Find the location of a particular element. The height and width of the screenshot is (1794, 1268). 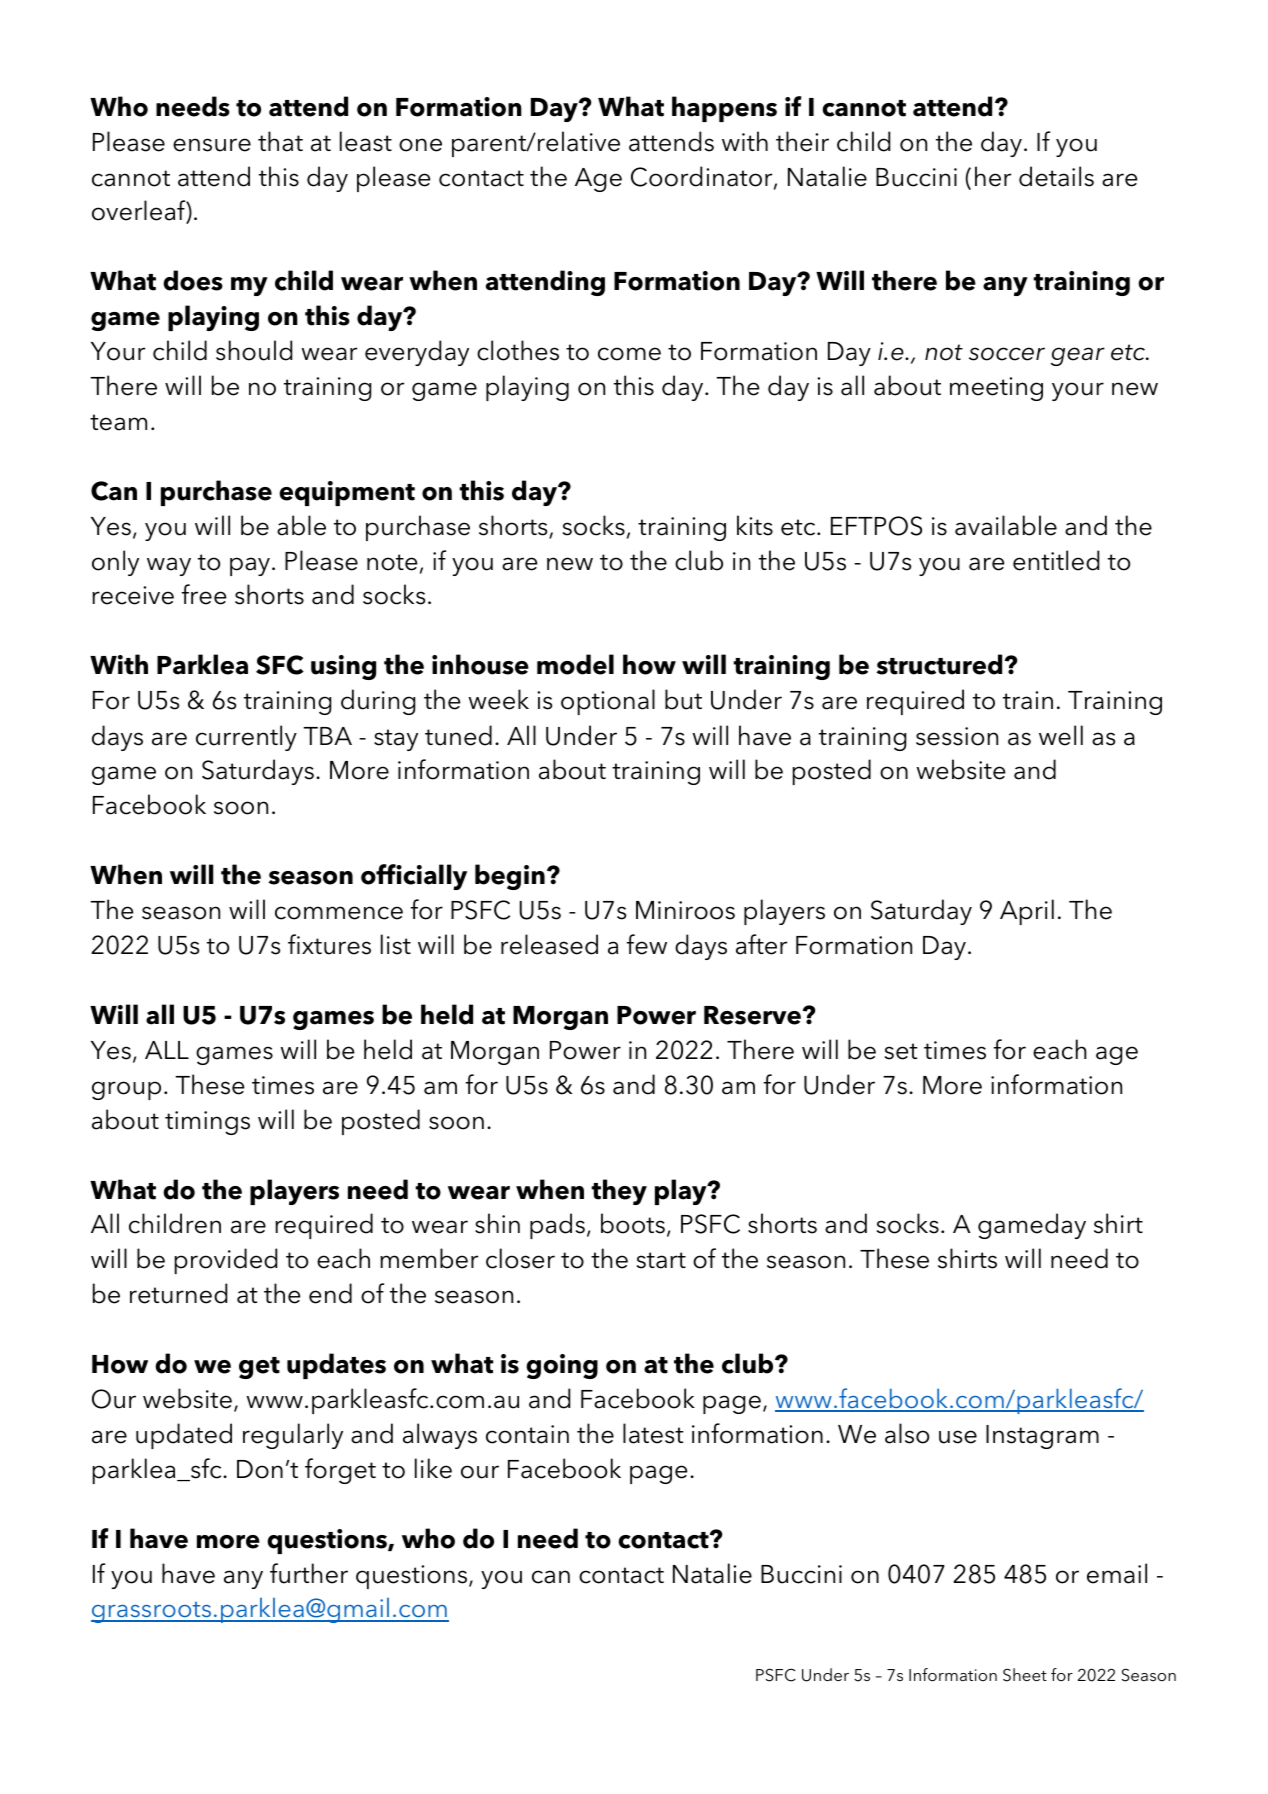

ensure is located at coordinates (212, 145).
